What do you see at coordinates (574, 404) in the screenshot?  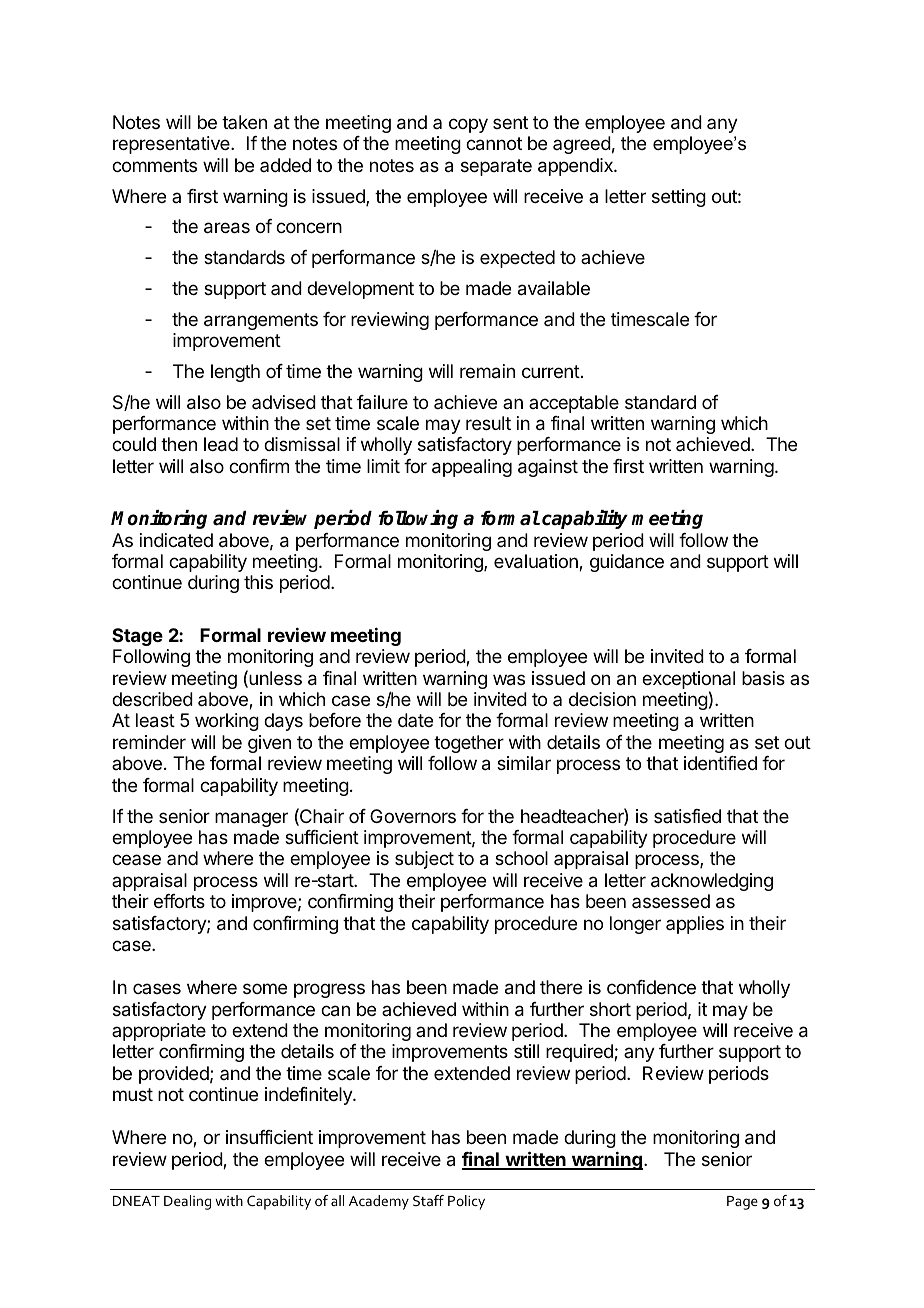 I see `acceptable` at bounding box center [574, 404].
